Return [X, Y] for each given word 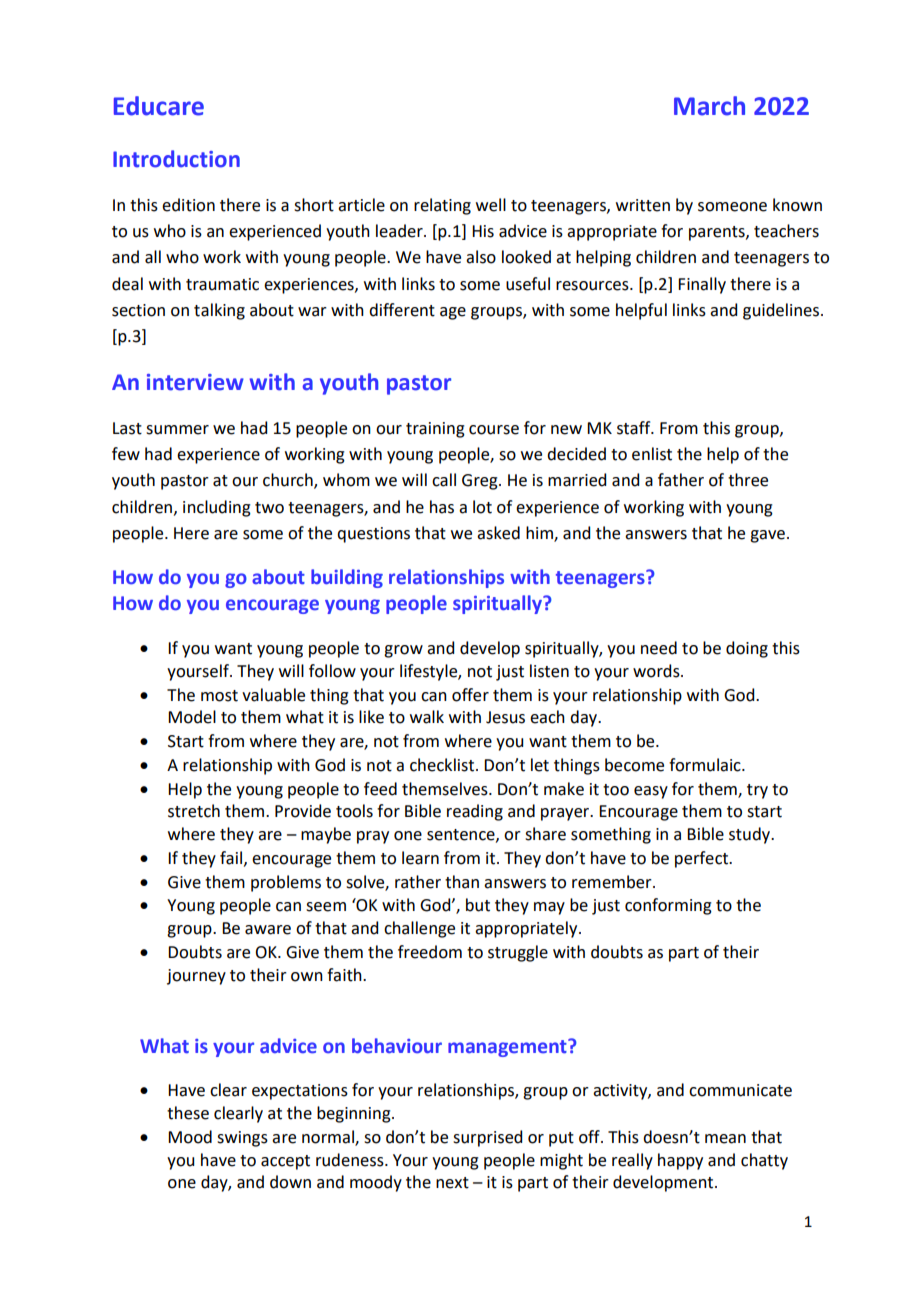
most [219, 696]
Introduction [176, 159]
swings [242, 1139]
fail [231, 858]
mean [725, 1139]
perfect [702, 859]
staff [635, 428]
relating [442, 206]
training [435, 430]
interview [195, 382]
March [709, 106]
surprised [487, 1138]
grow [403, 651]
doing [747, 649]
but [478, 905]
